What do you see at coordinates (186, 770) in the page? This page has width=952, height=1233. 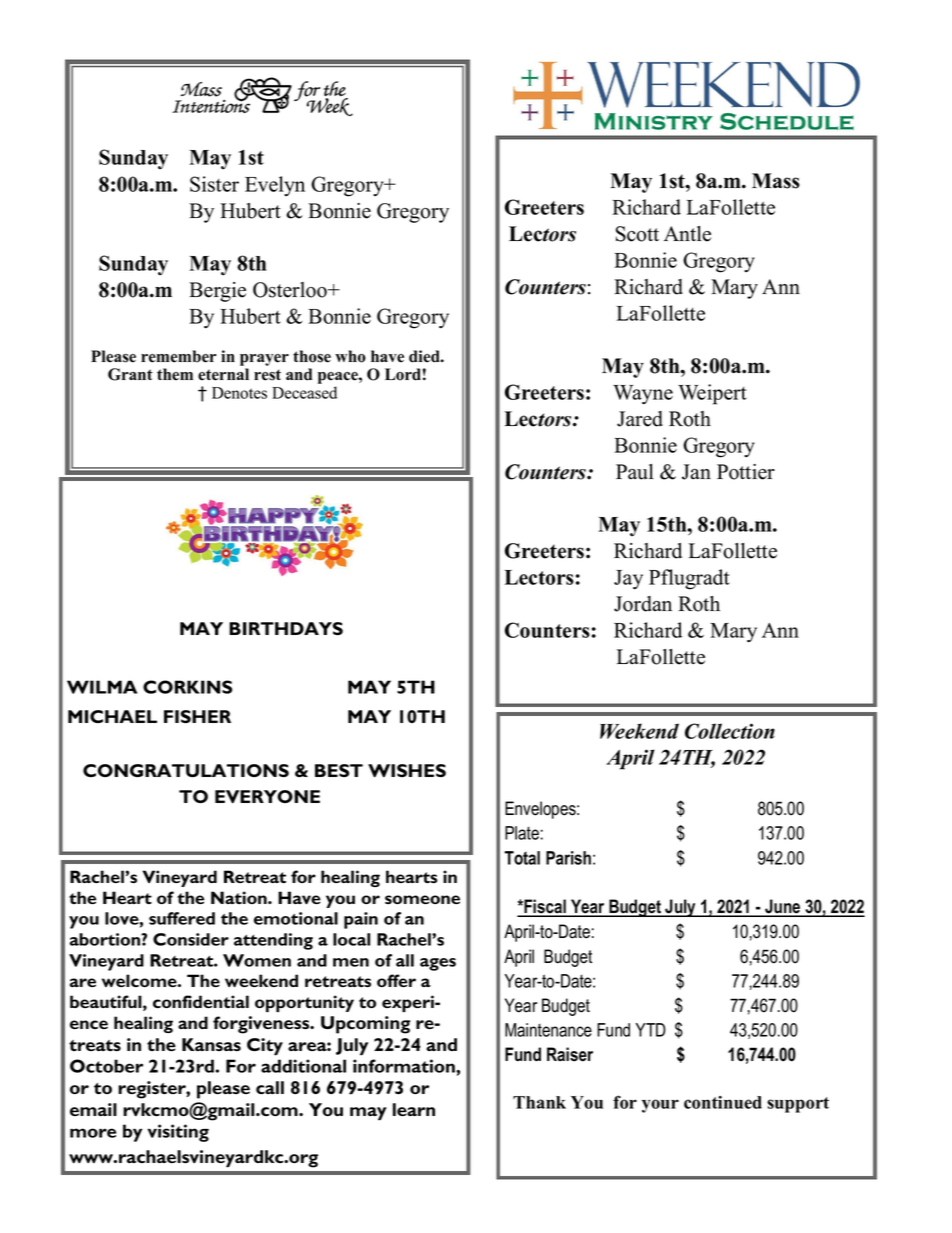 I see `CONGRATULATIONS` at bounding box center [186, 770].
